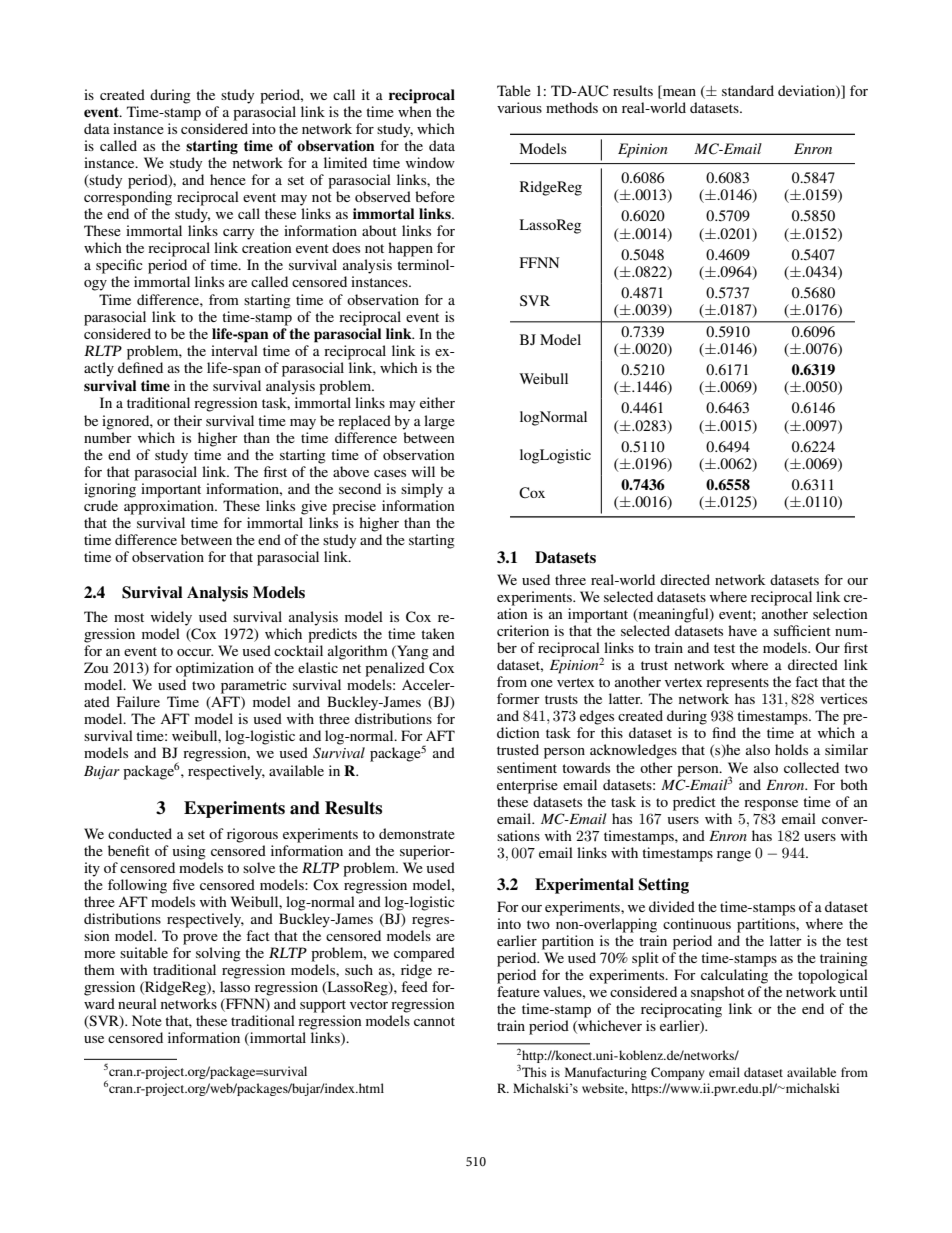 The height and width of the image is (1233, 952). What do you see at coordinates (519, 107) in the image?
I see `various` at bounding box center [519, 107].
